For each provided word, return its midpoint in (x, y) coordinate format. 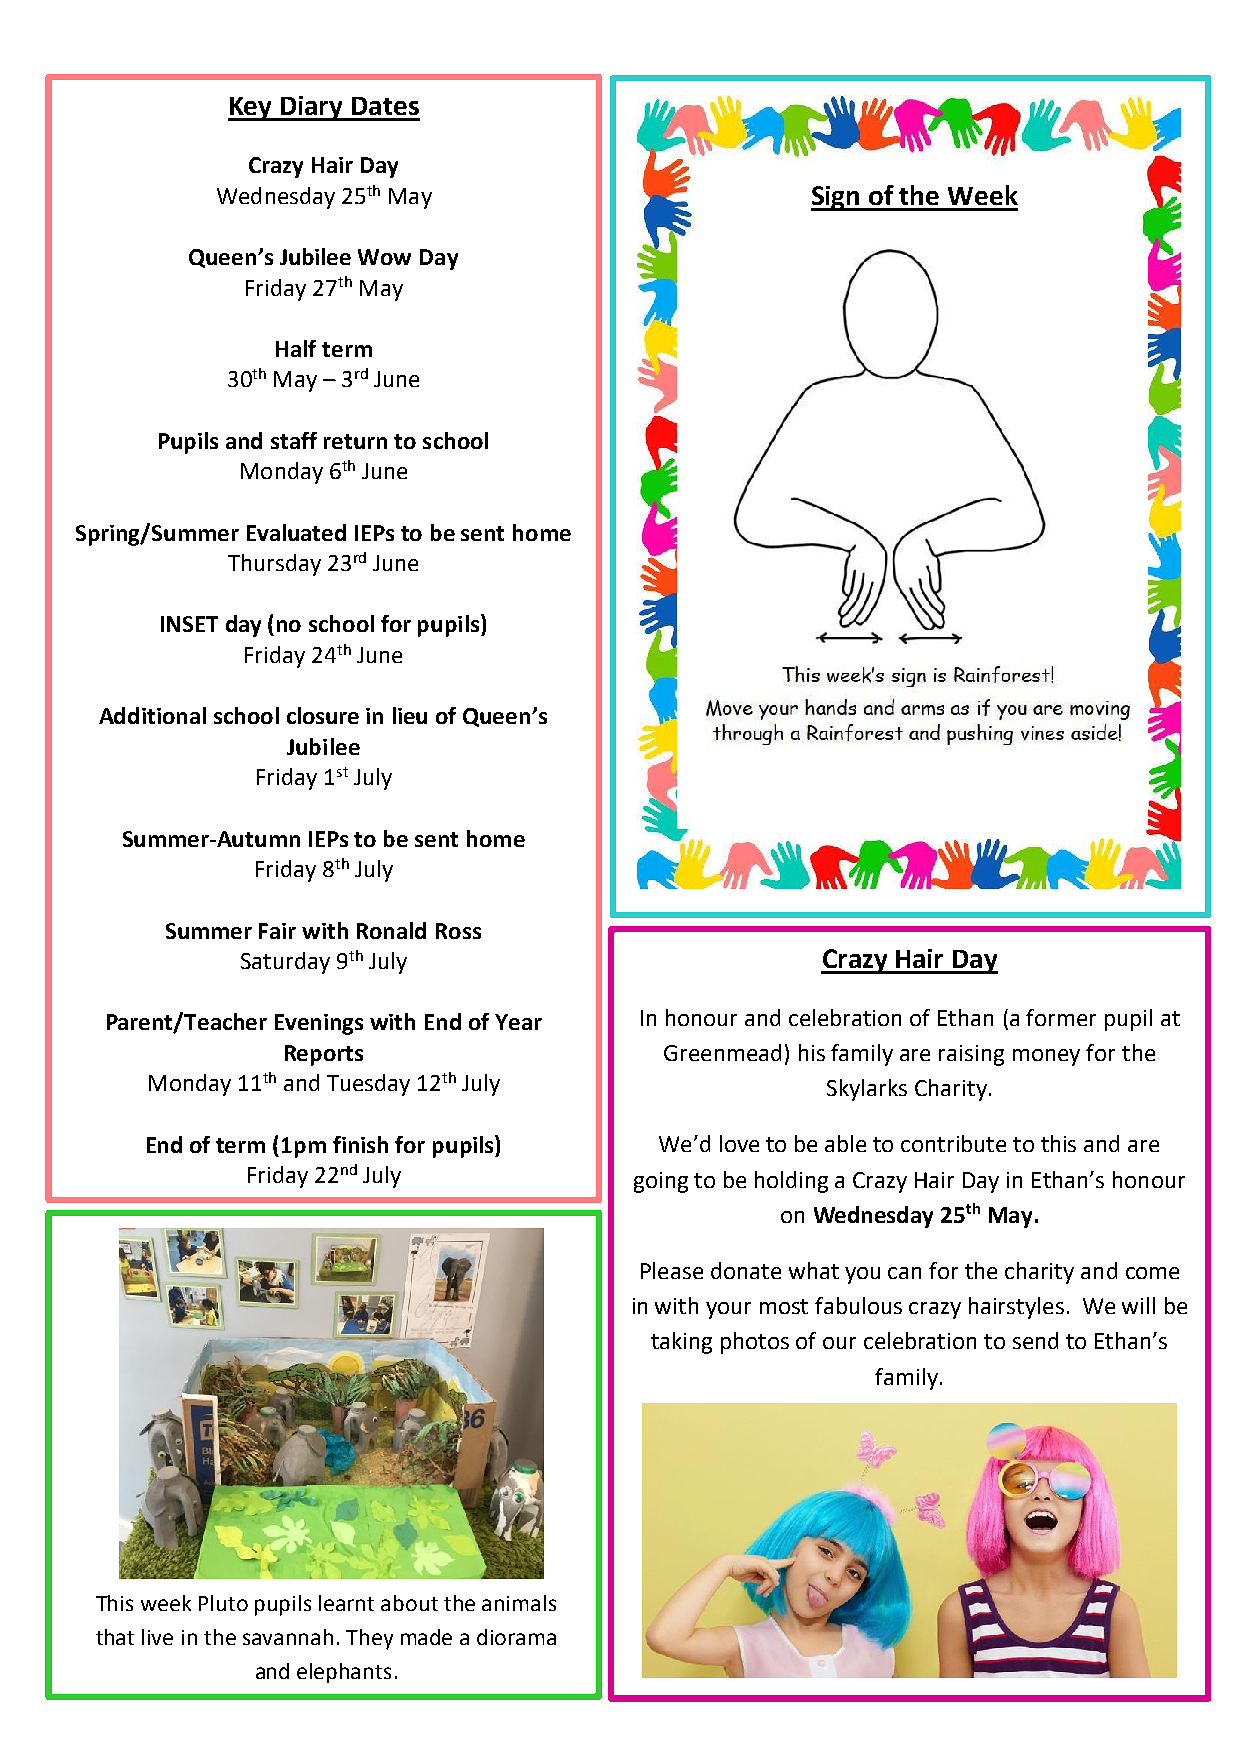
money (1046, 1057)
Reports (324, 1055)
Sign (837, 198)
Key (251, 109)
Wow (384, 257)
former (1061, 1017)
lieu (410, 715)
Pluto (223, 1603)
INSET (189, 624)
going (661, 1182)
